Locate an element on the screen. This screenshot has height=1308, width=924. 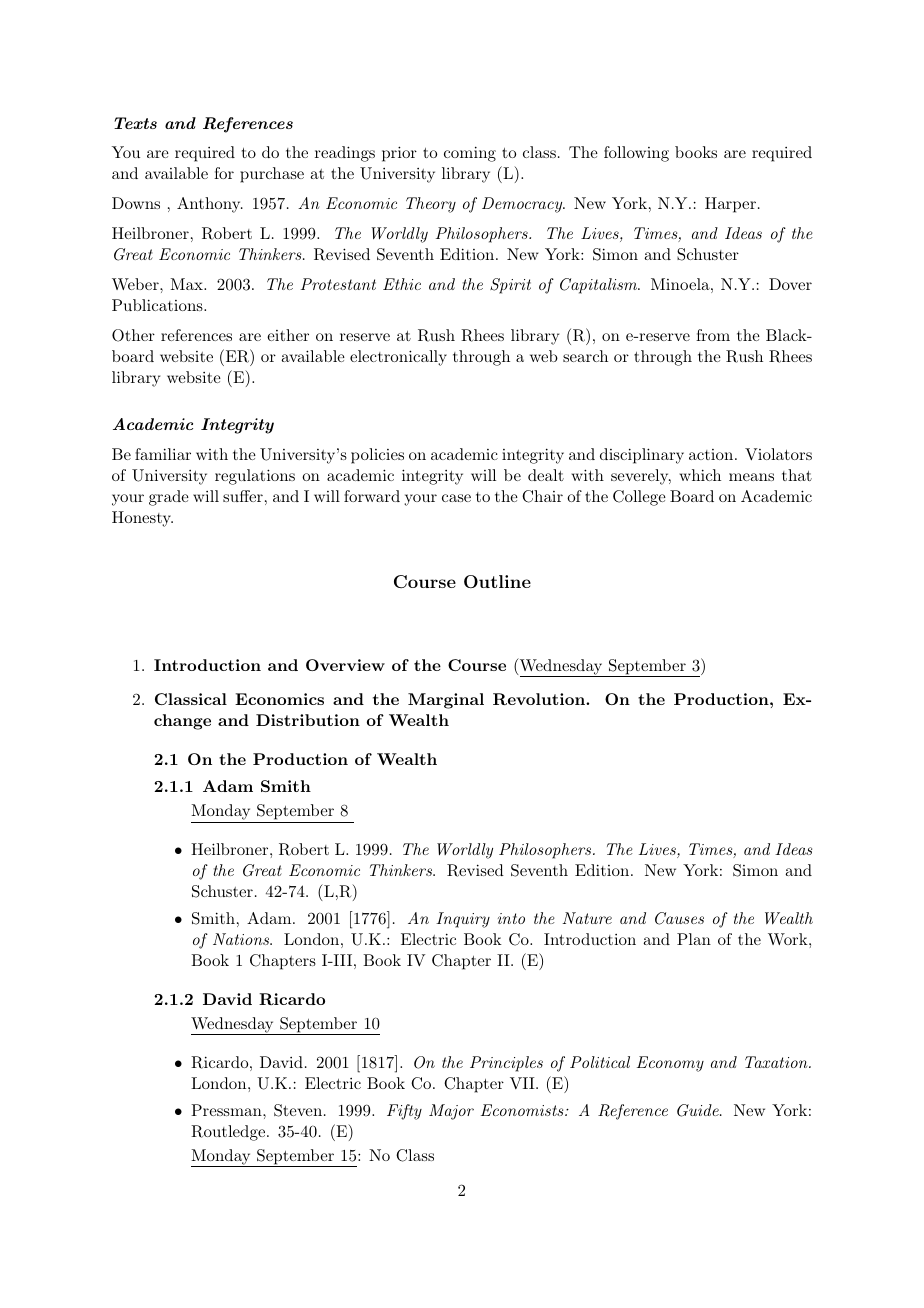
familiar is located at coordinates (163, 454).
